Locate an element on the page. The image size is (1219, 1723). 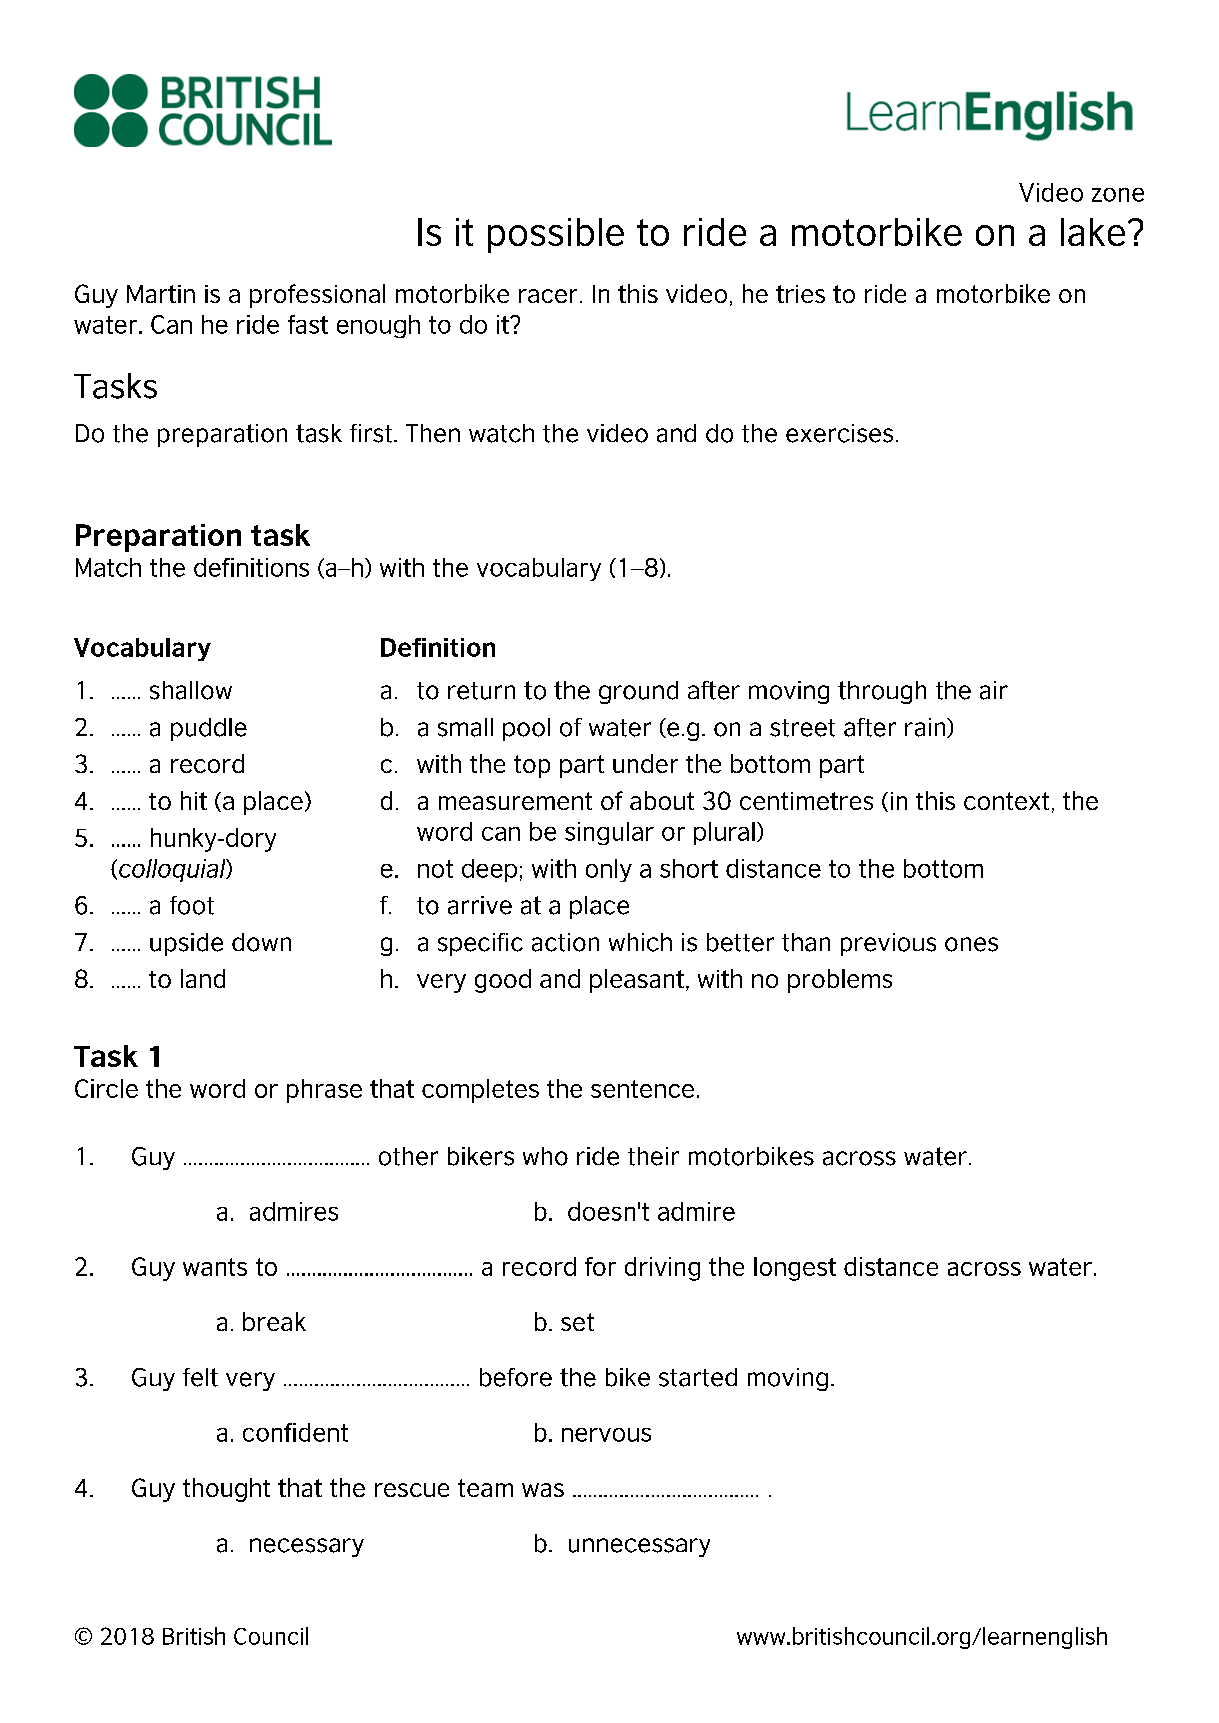
shallow is located at coordinates (191, 690).
